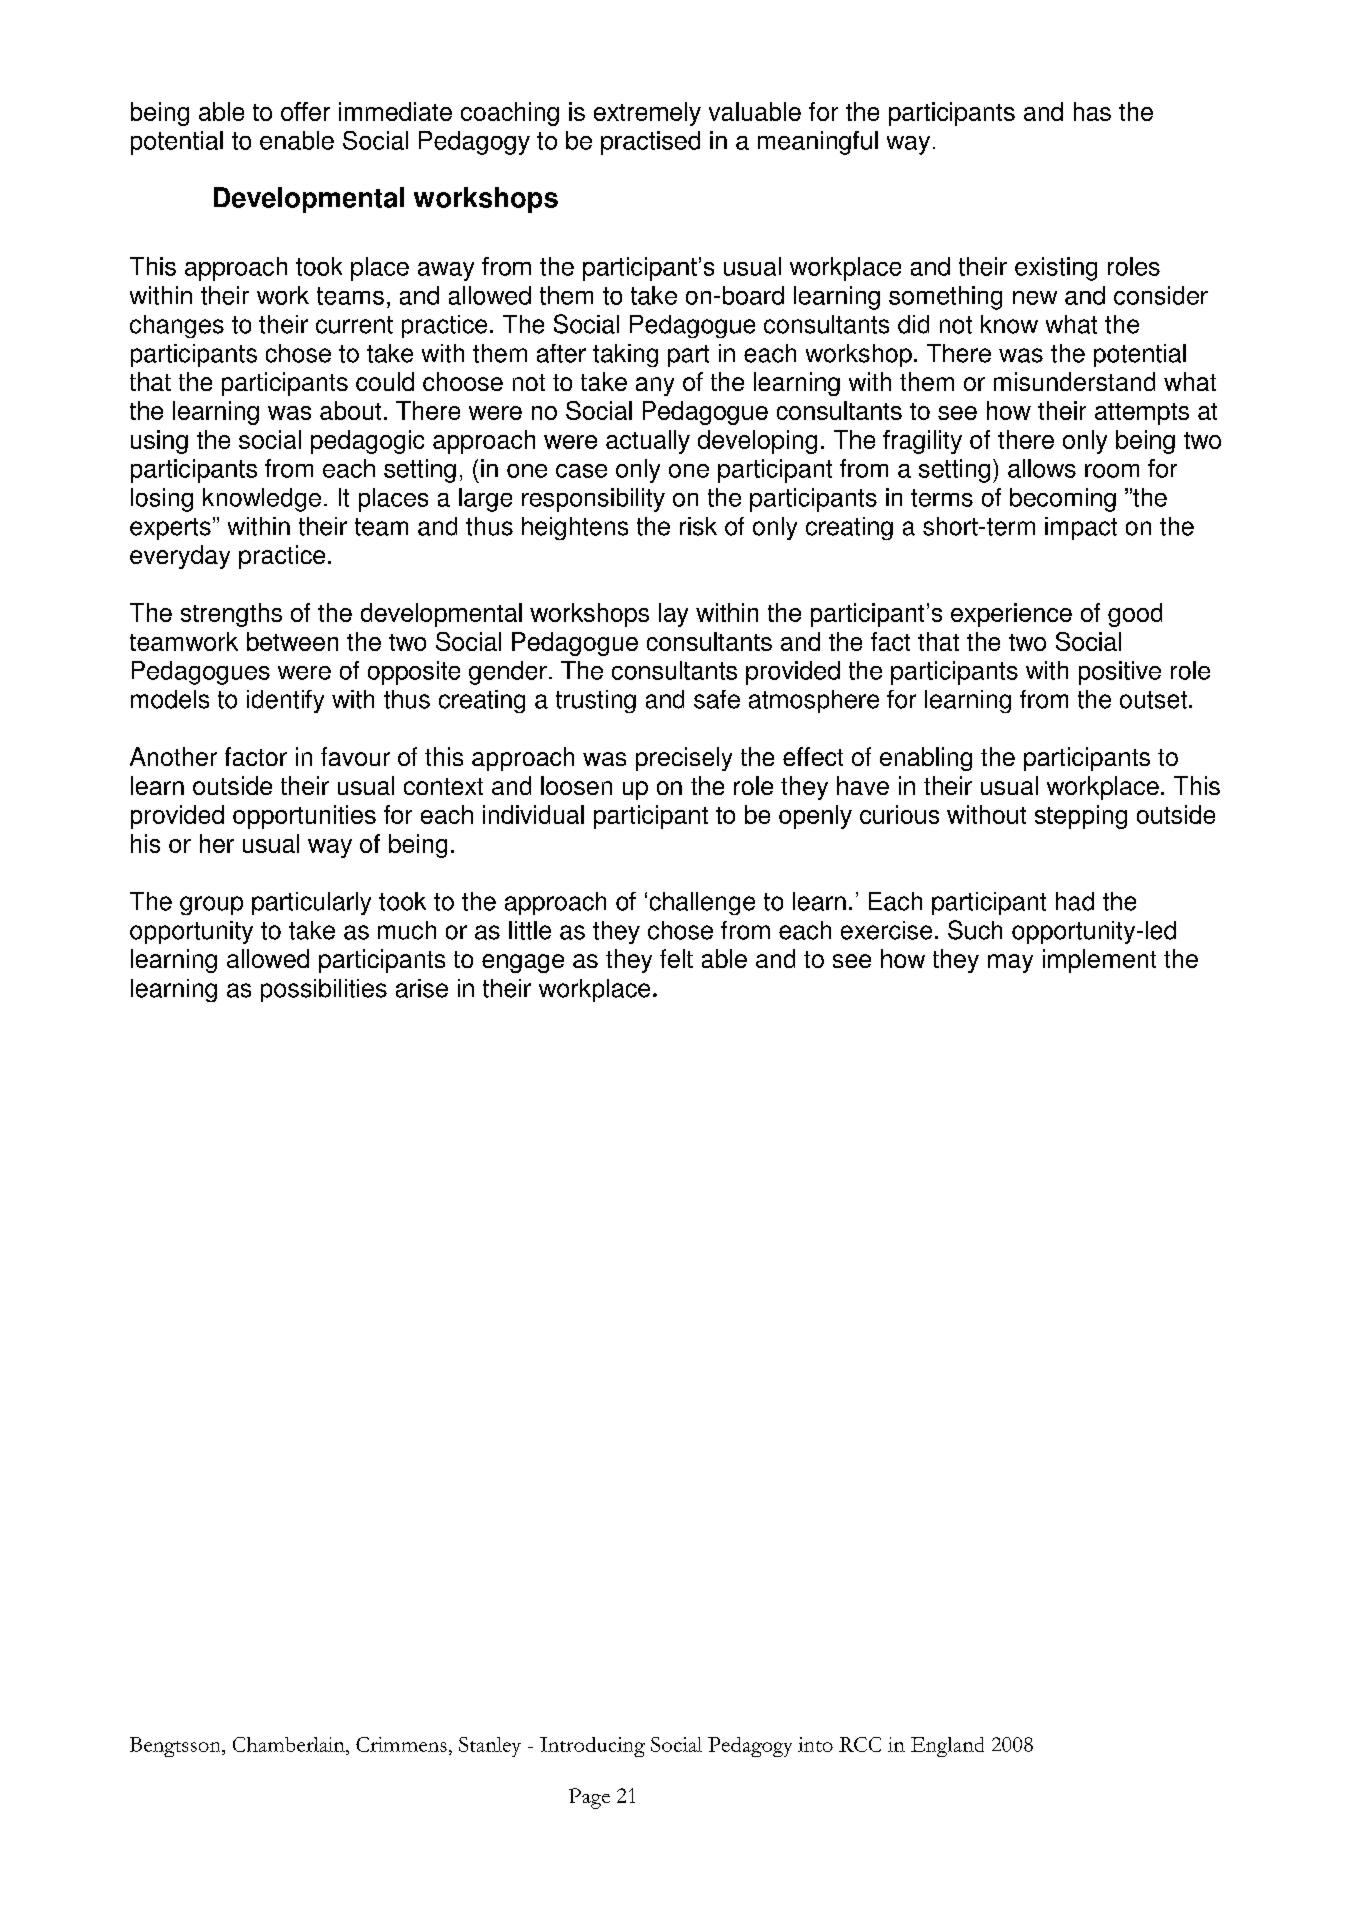 This screenshot has width=1358, height=1921. I want to click on felt, so click(676, 958).
